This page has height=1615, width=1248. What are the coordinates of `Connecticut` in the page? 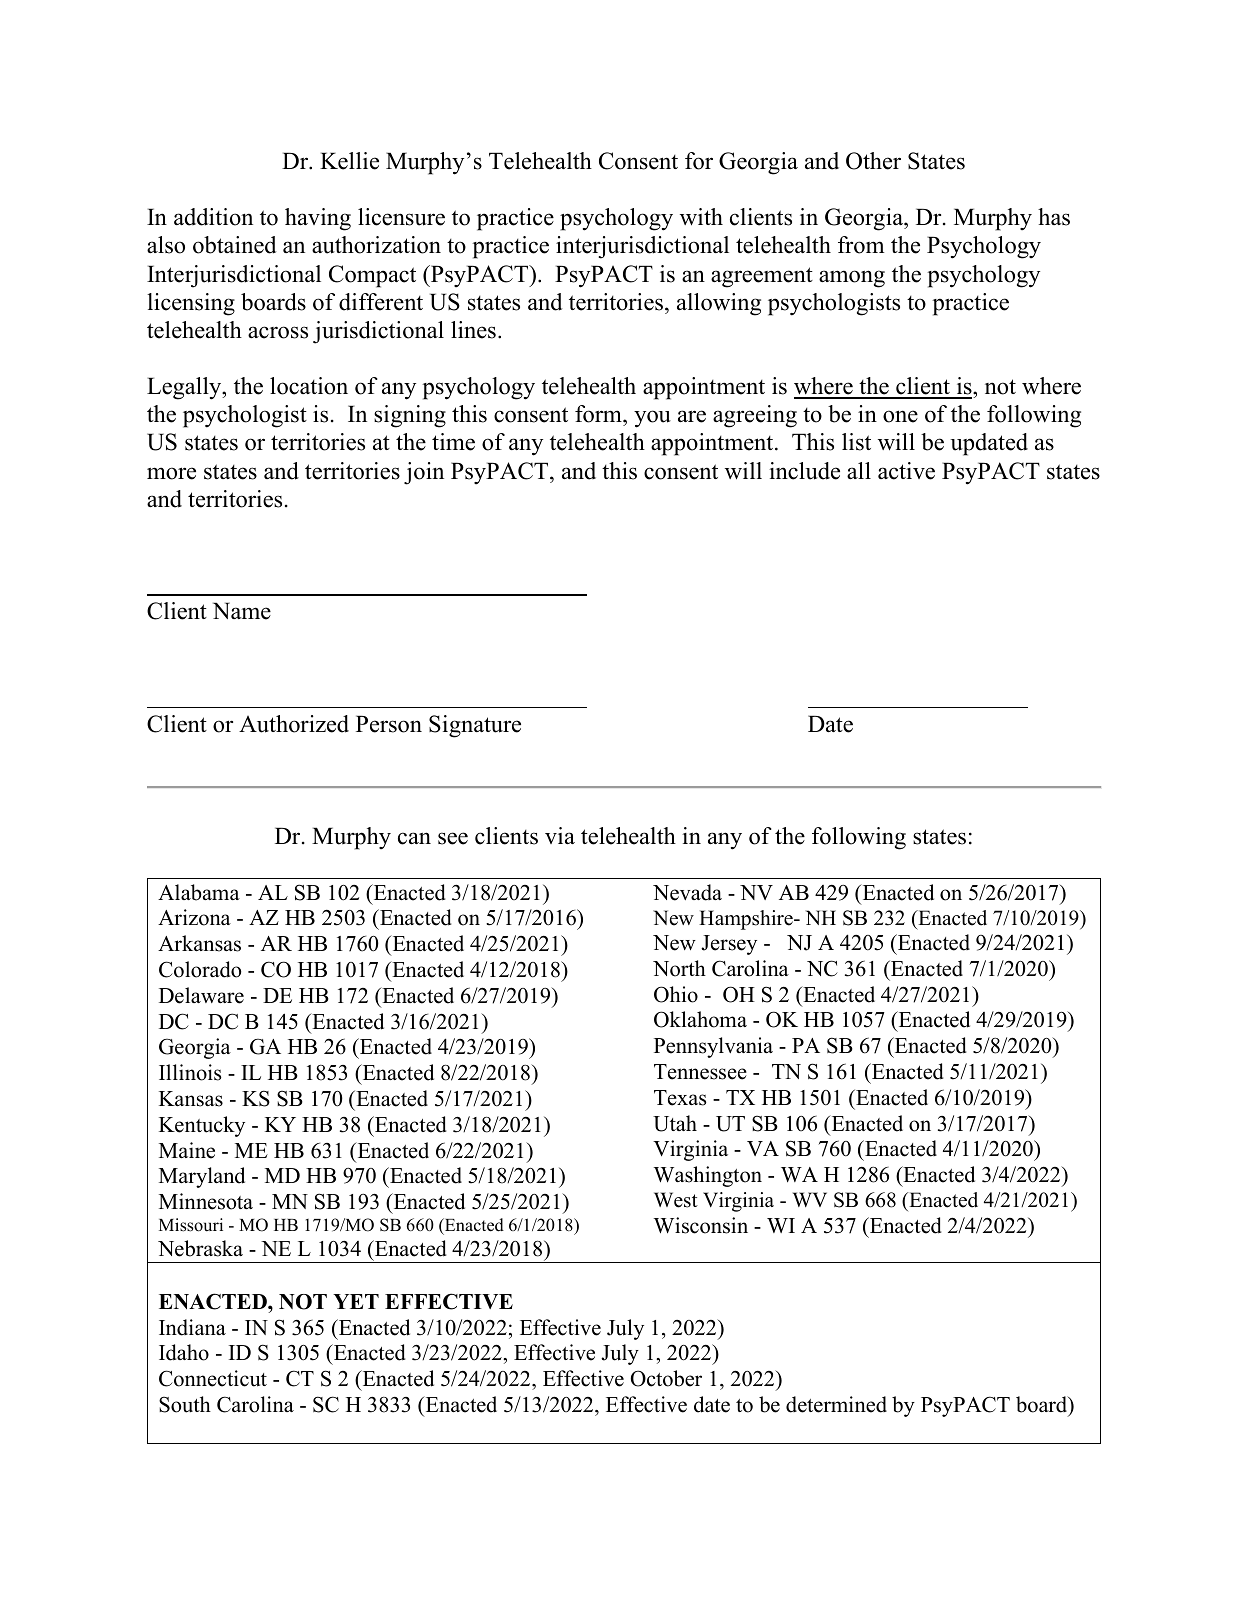 It's located at (213, 1378).
